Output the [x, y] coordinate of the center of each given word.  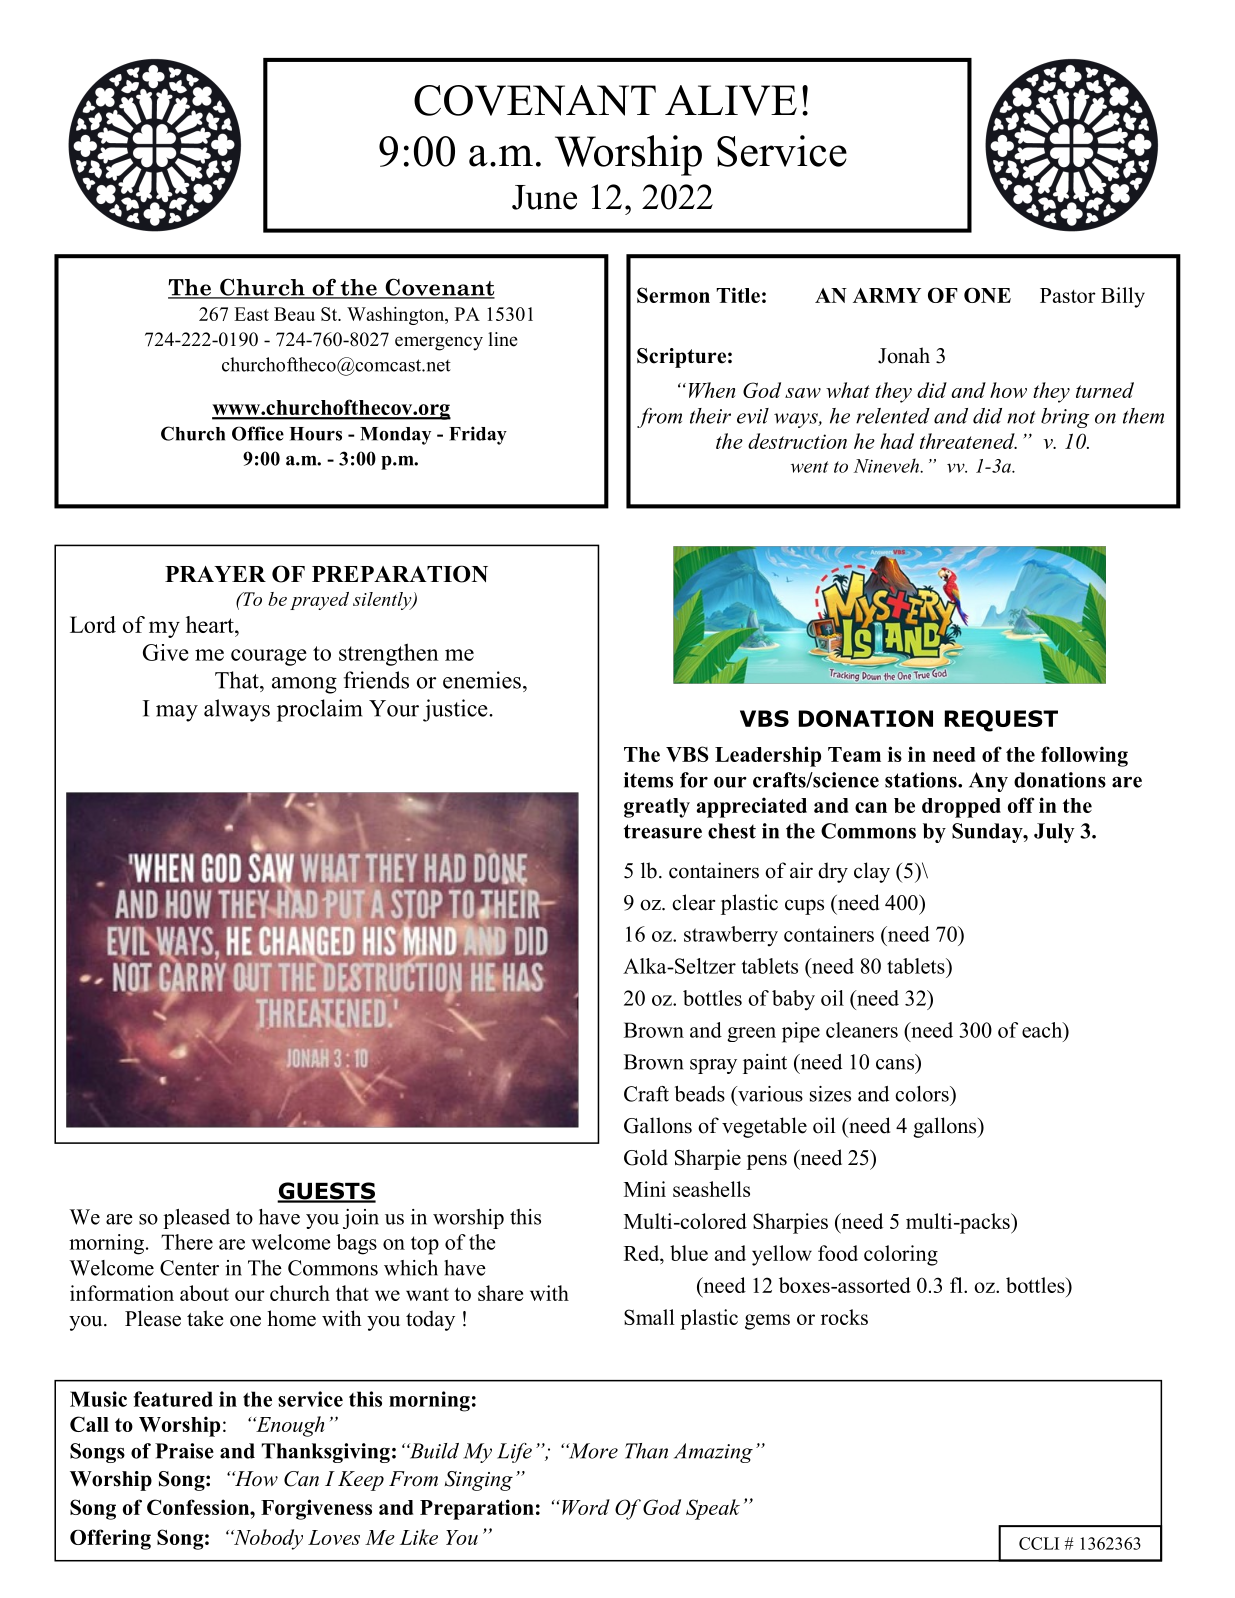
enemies [482, 680]
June [544, 197]
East [251, 314]
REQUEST [1001, 721]
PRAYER [215, 574]
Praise [184, 1451]
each [1043, 1030]
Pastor [1068, 295]
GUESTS [326, 1192]
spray [713, 1066]
